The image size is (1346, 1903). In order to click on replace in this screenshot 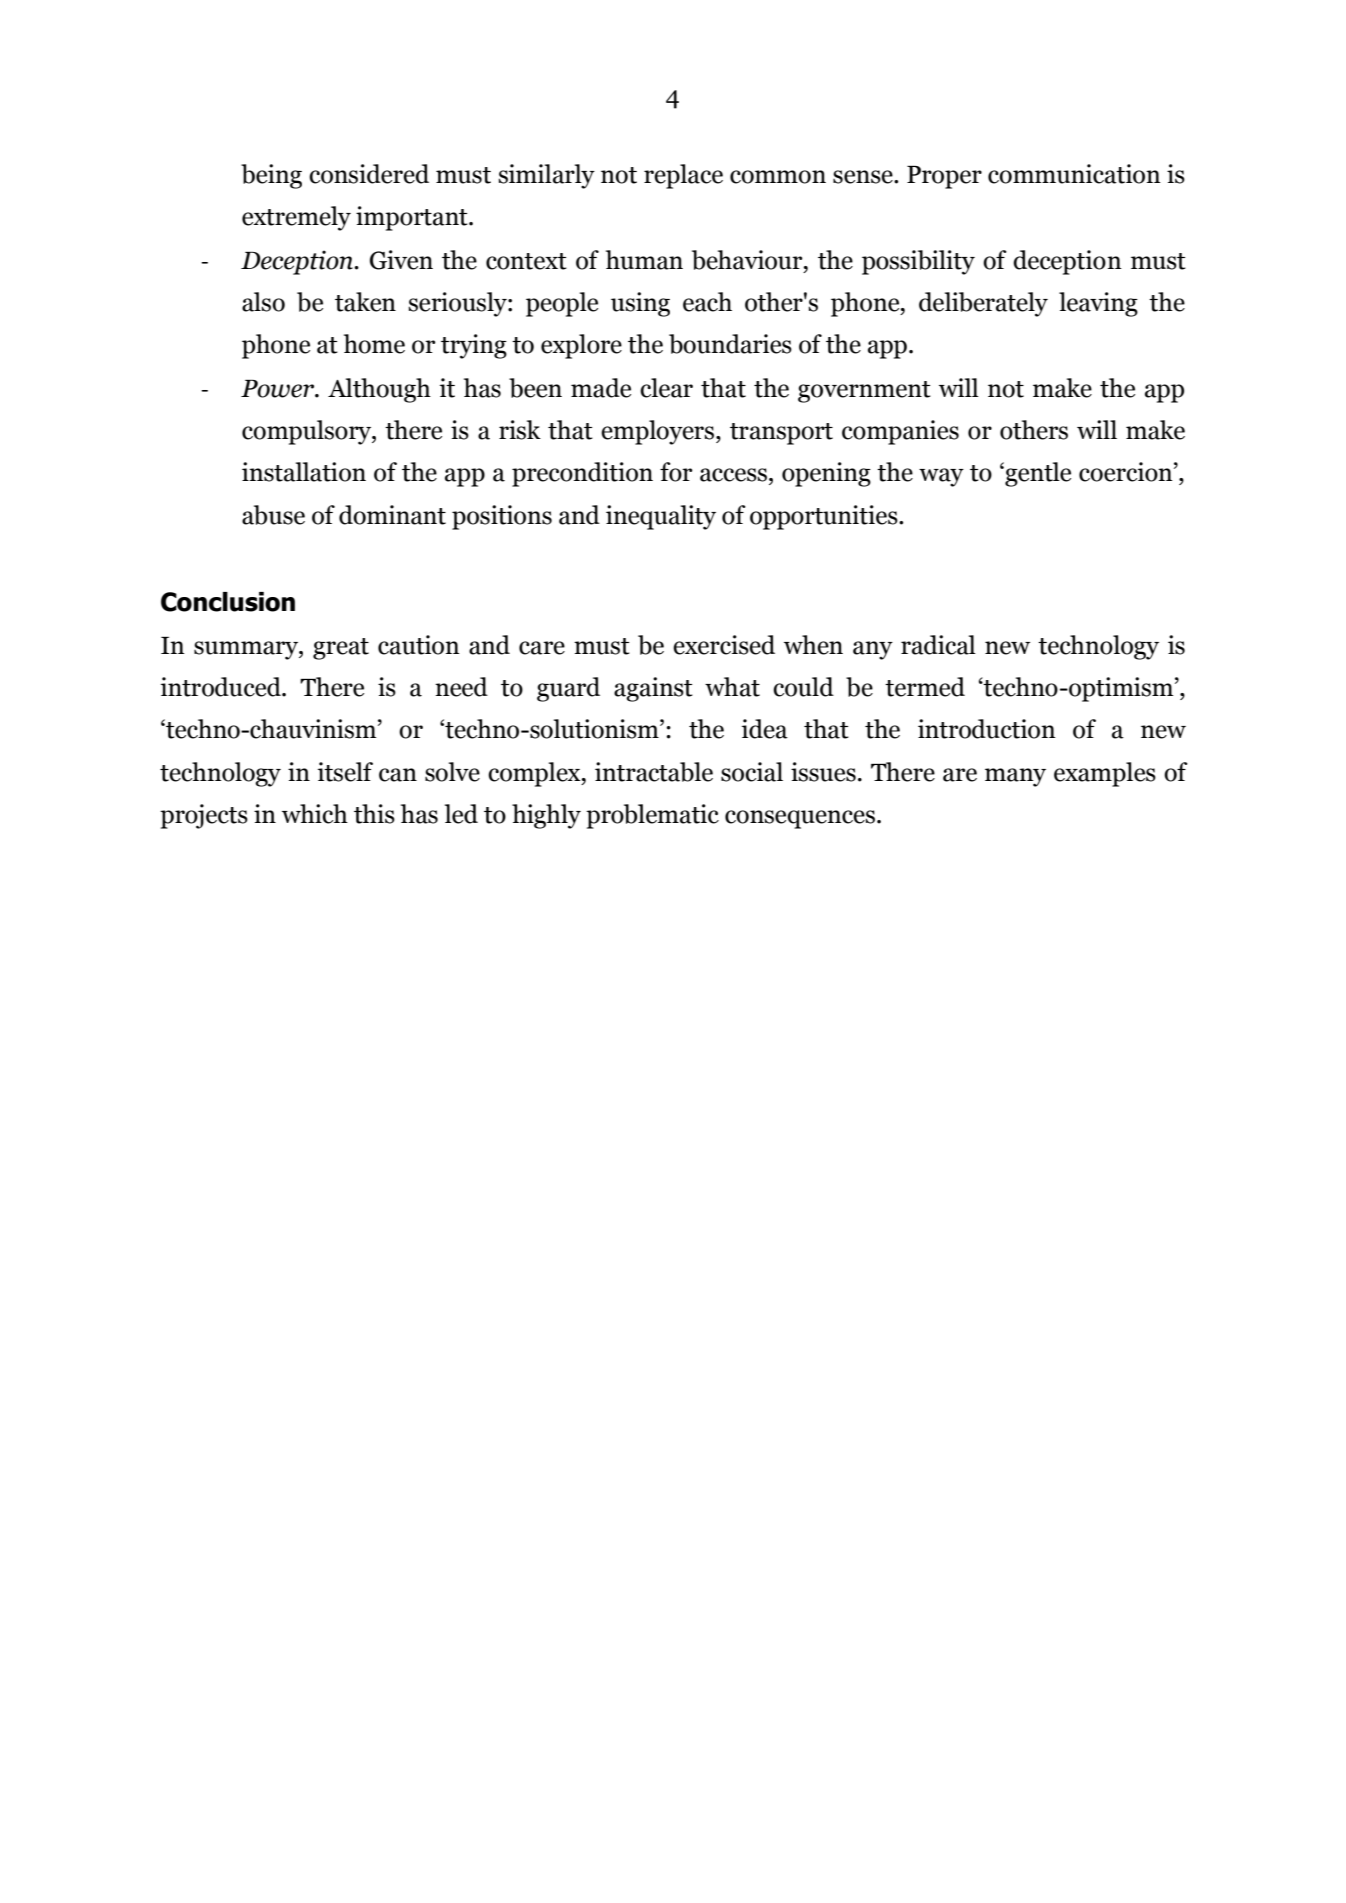, I will do `click(683, 176)`.
